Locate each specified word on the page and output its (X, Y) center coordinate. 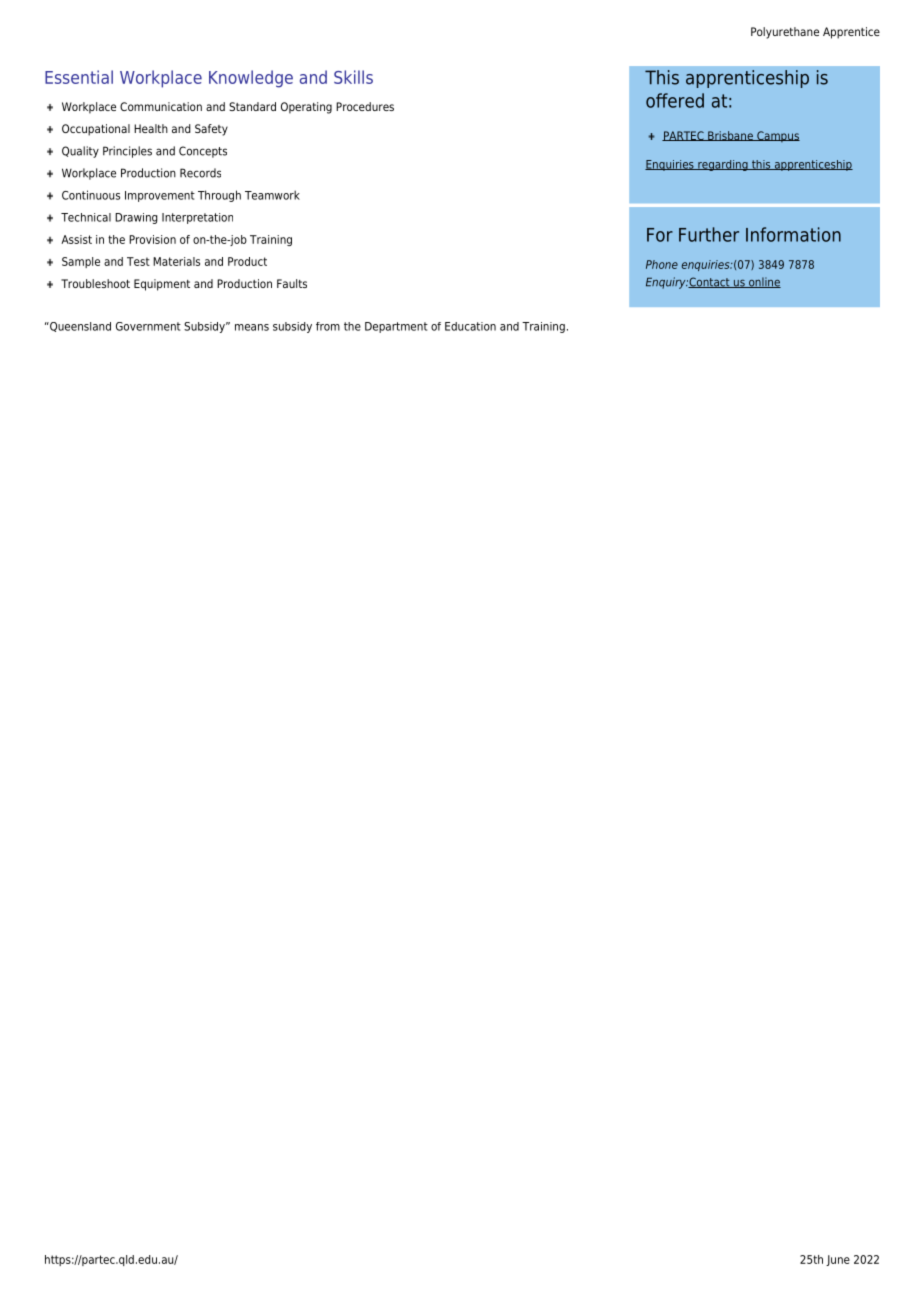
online (764, 282)
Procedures (365, 106)
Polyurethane (785, 33)
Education (470, 326)
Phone (662, 264)
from (328, 326)
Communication (161, 106)
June (838, 1260)
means (252, 327)
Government (148, 326)
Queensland (79, 327)
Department (396, 327)
